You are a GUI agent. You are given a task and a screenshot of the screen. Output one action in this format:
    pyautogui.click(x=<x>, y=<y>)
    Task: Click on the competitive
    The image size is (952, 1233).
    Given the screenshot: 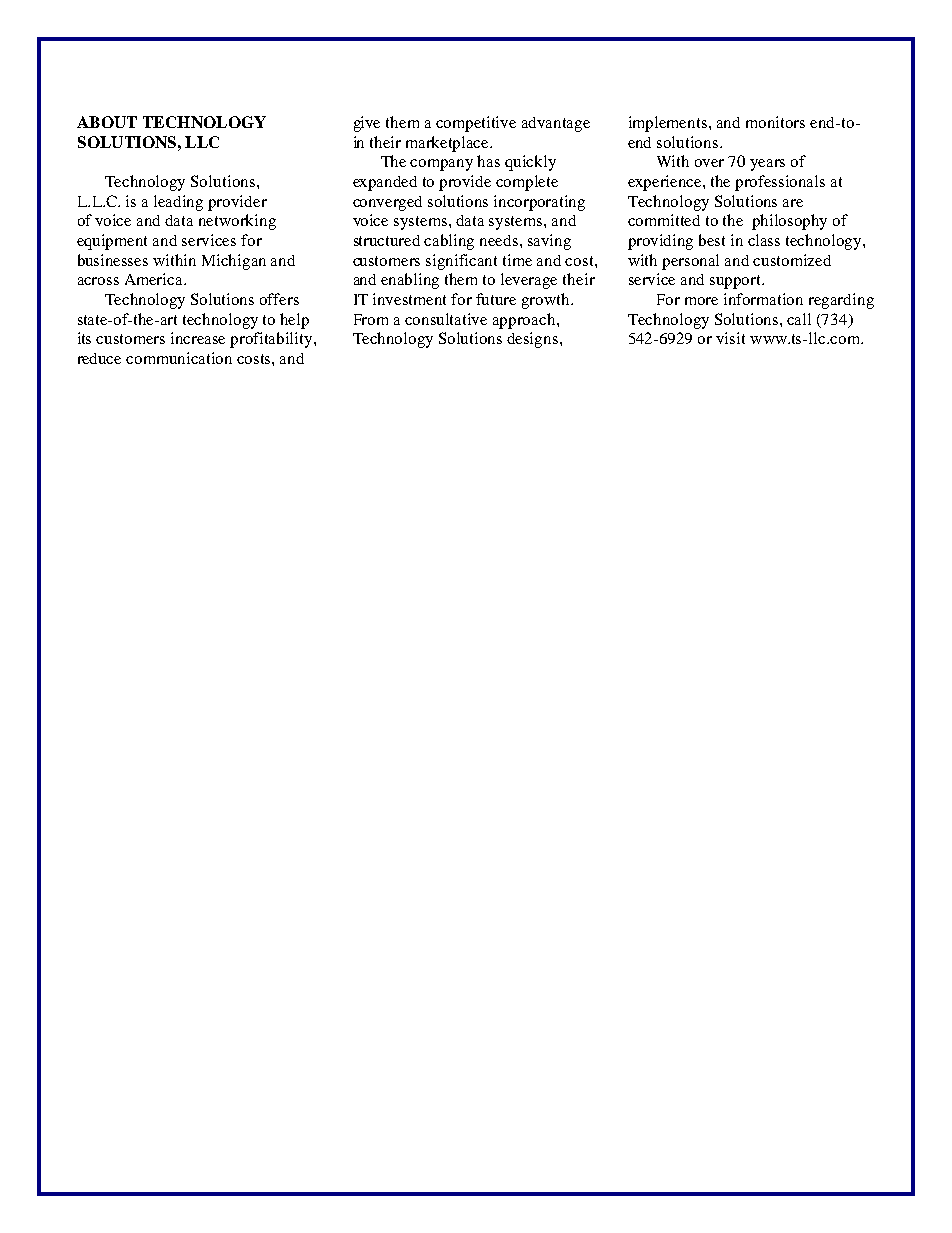 What is the action you would take?
    pyautogui.click(x=476, y=124)
